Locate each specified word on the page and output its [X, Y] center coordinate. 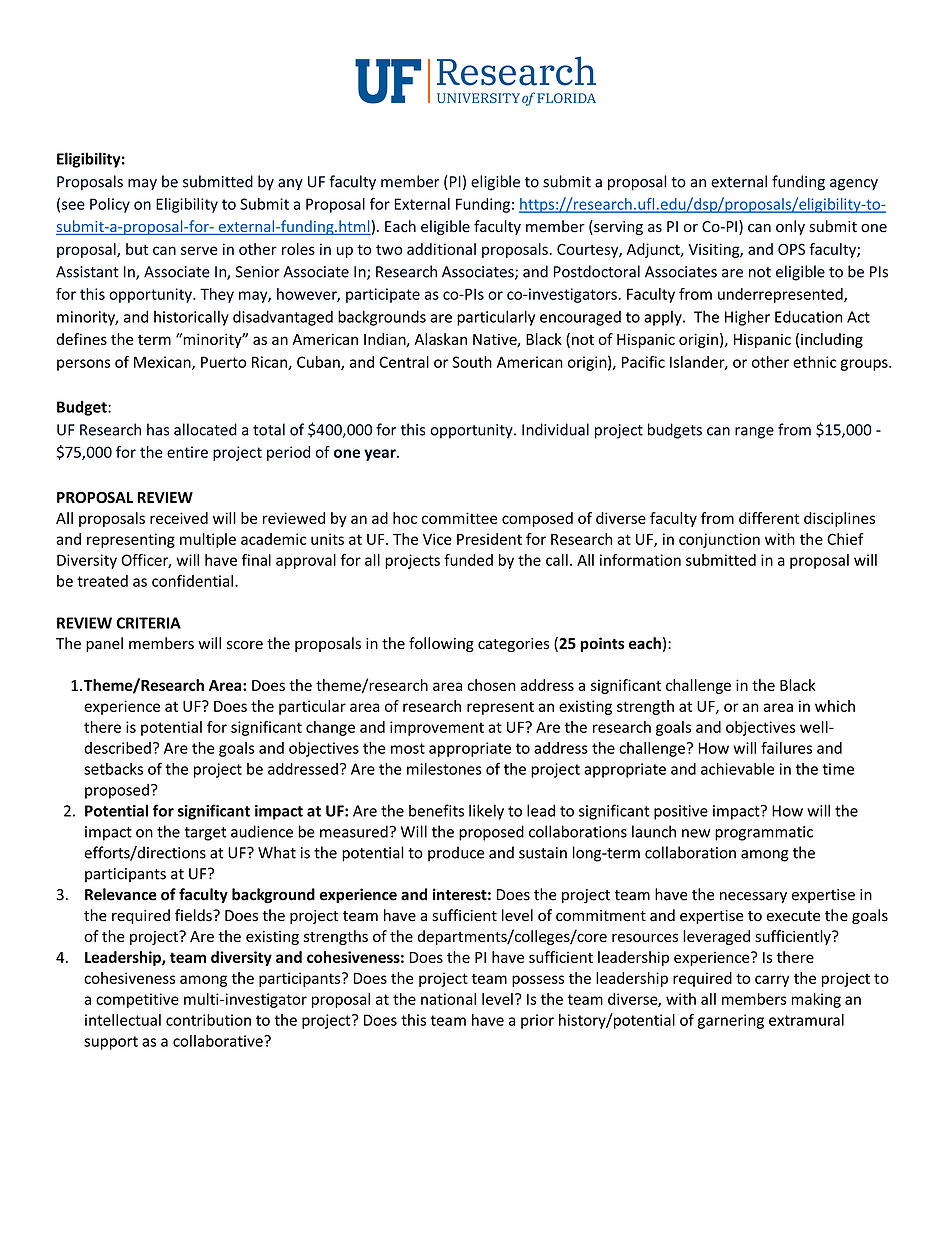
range [754, 433]
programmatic [764, 833]
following [441, 644]
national [448, 999]
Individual [555, 429]
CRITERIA [148, 623]
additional [441, 249]
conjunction [719, 540]
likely [486, 812]
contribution [208, 1020]
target [206, 834]
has [158, 429]
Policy [110, 205]
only [790, 227]
